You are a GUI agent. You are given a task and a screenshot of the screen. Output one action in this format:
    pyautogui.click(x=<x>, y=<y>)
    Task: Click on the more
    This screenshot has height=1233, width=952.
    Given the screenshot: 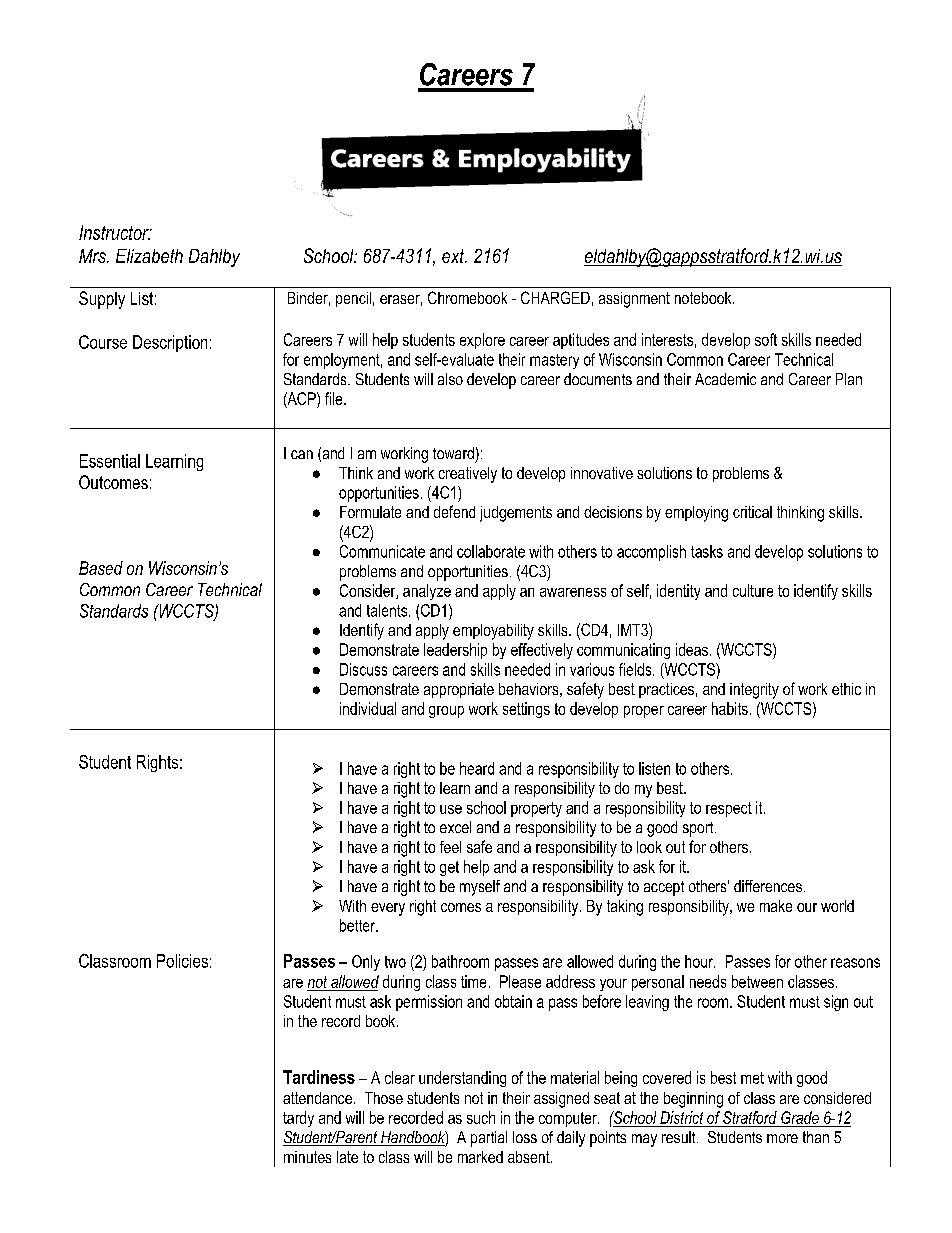 What is the action you would take?
    pyautogui.click(x=782, y=1138)
